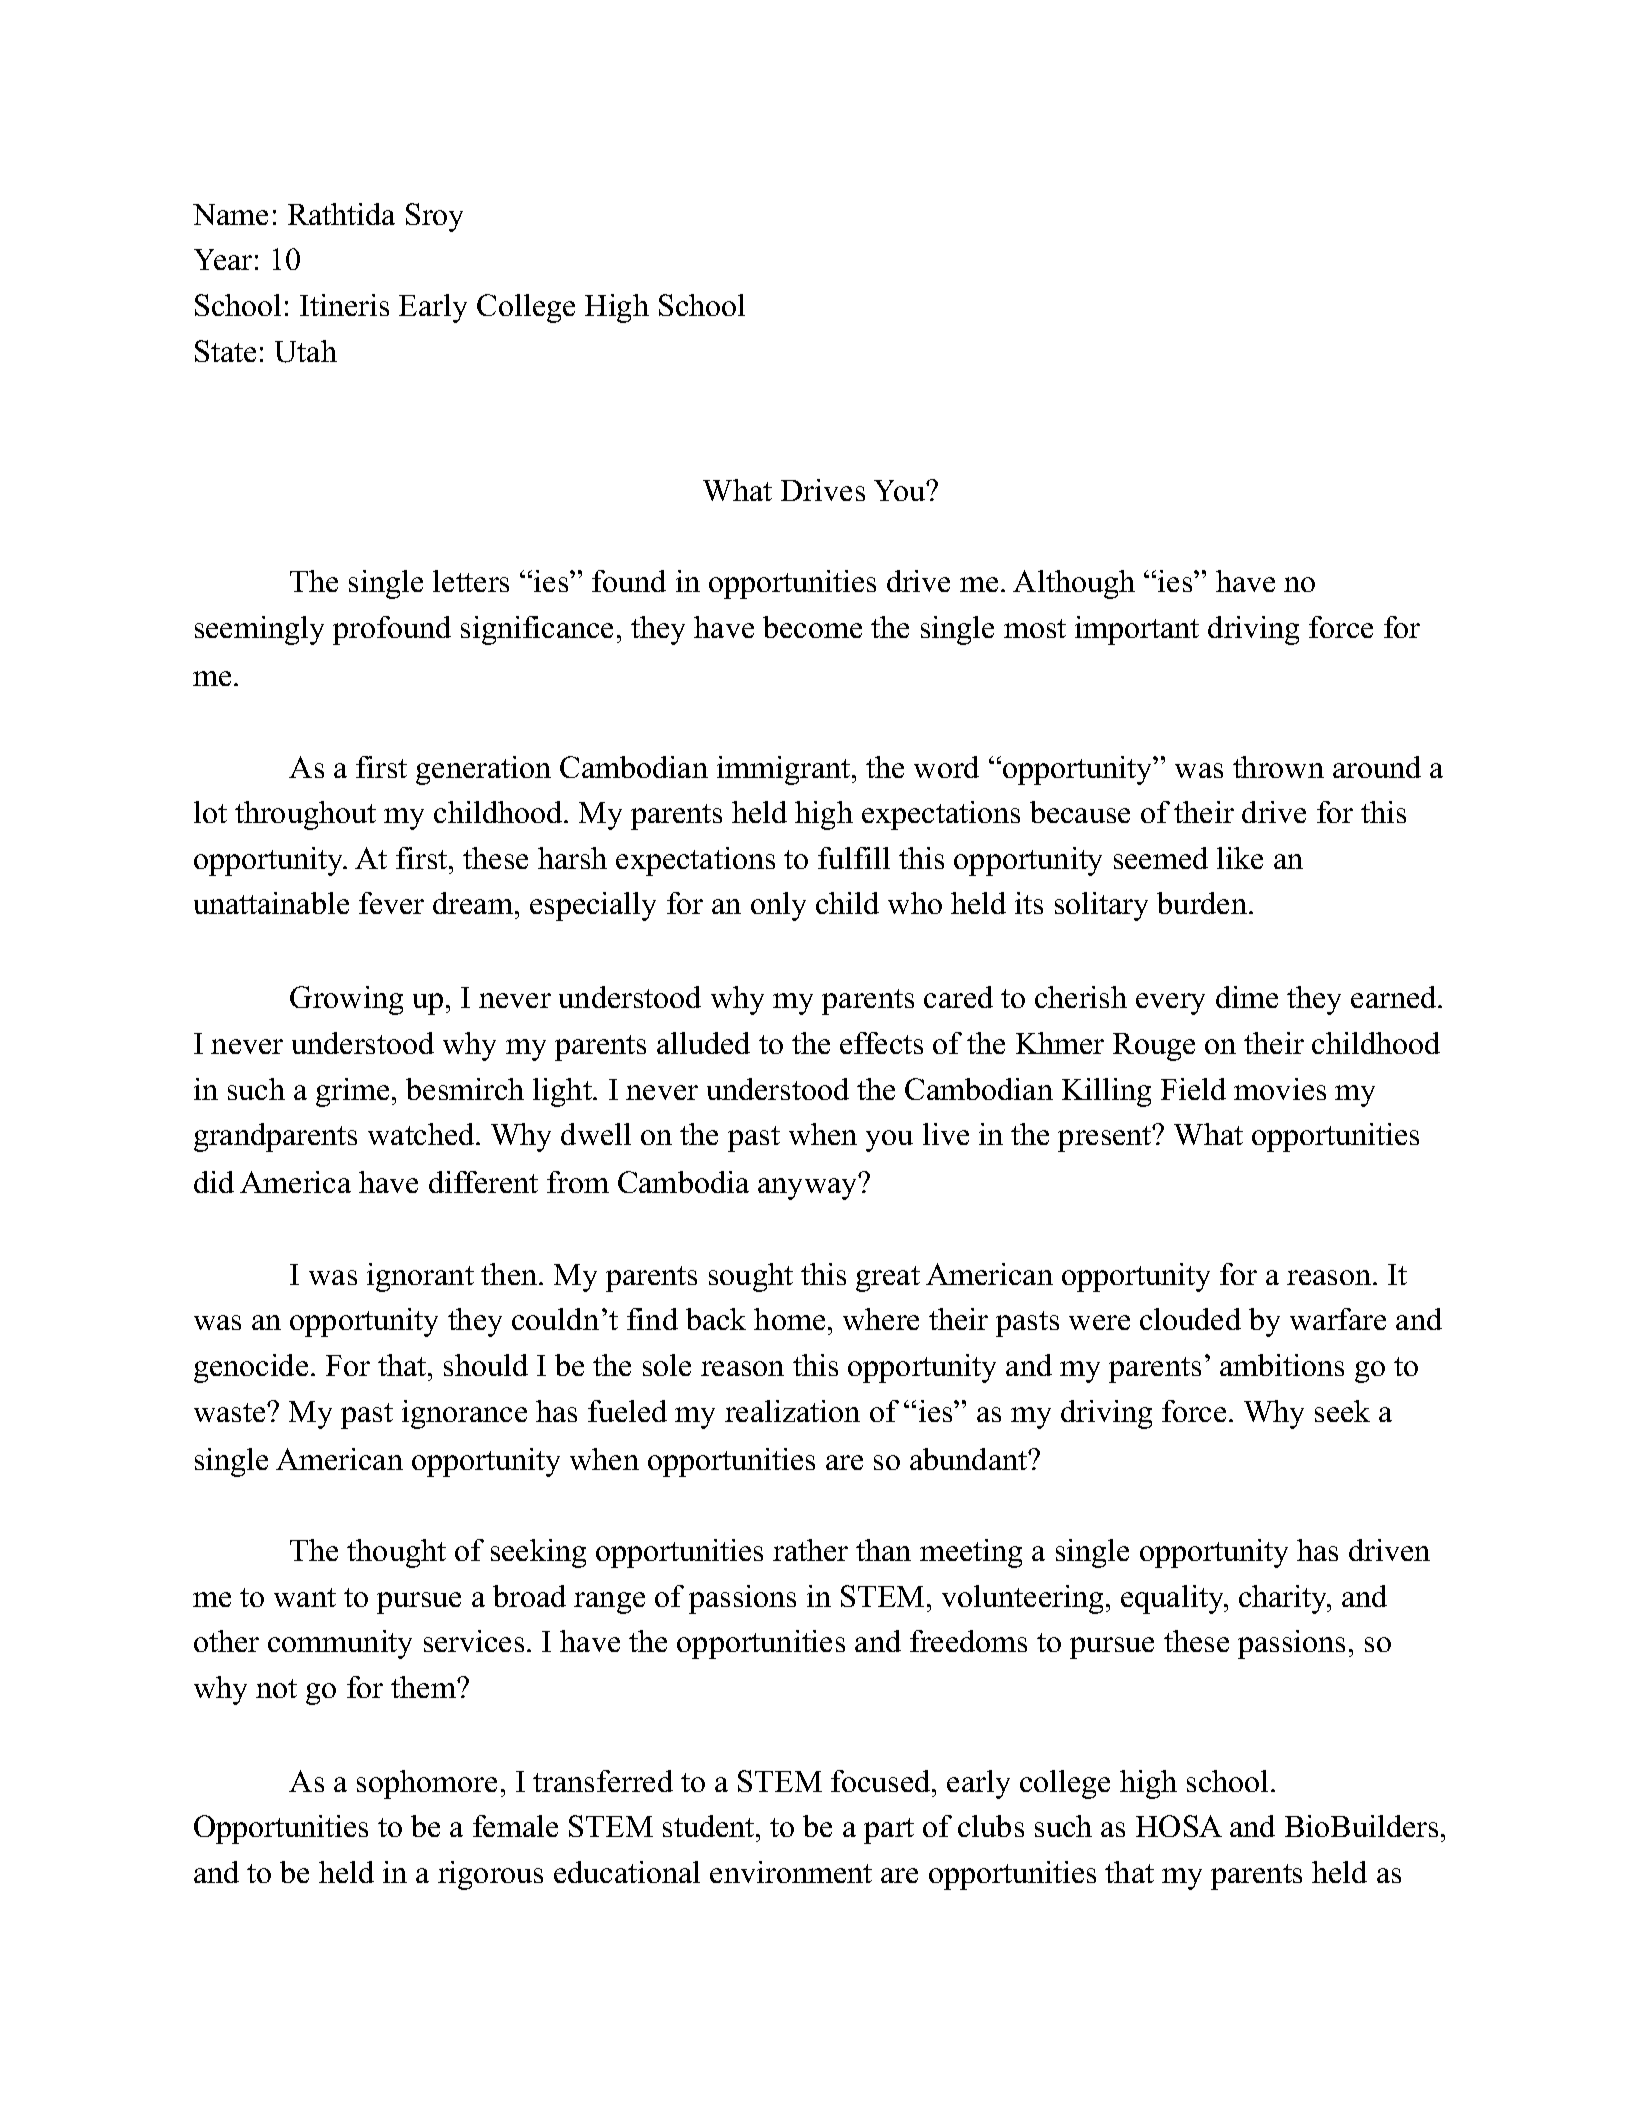 The height and width of the screenshot is (2125, 1642). Describe the element at coordinates (1190, 1319) in the screenshot. I see `clouded` at that location.
